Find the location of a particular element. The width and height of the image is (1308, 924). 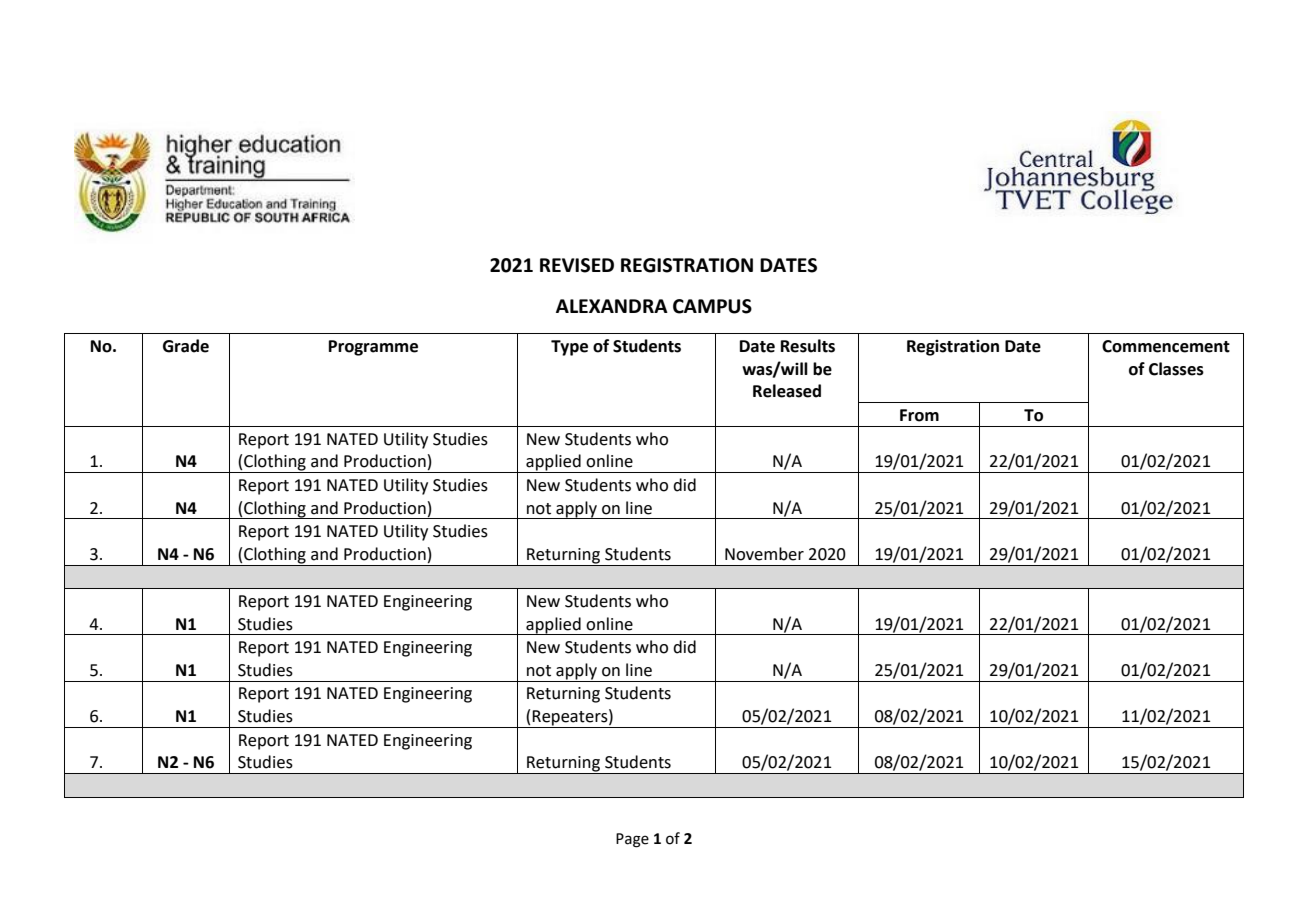

ALEXANDRA is located at coordinates (612, 306).
